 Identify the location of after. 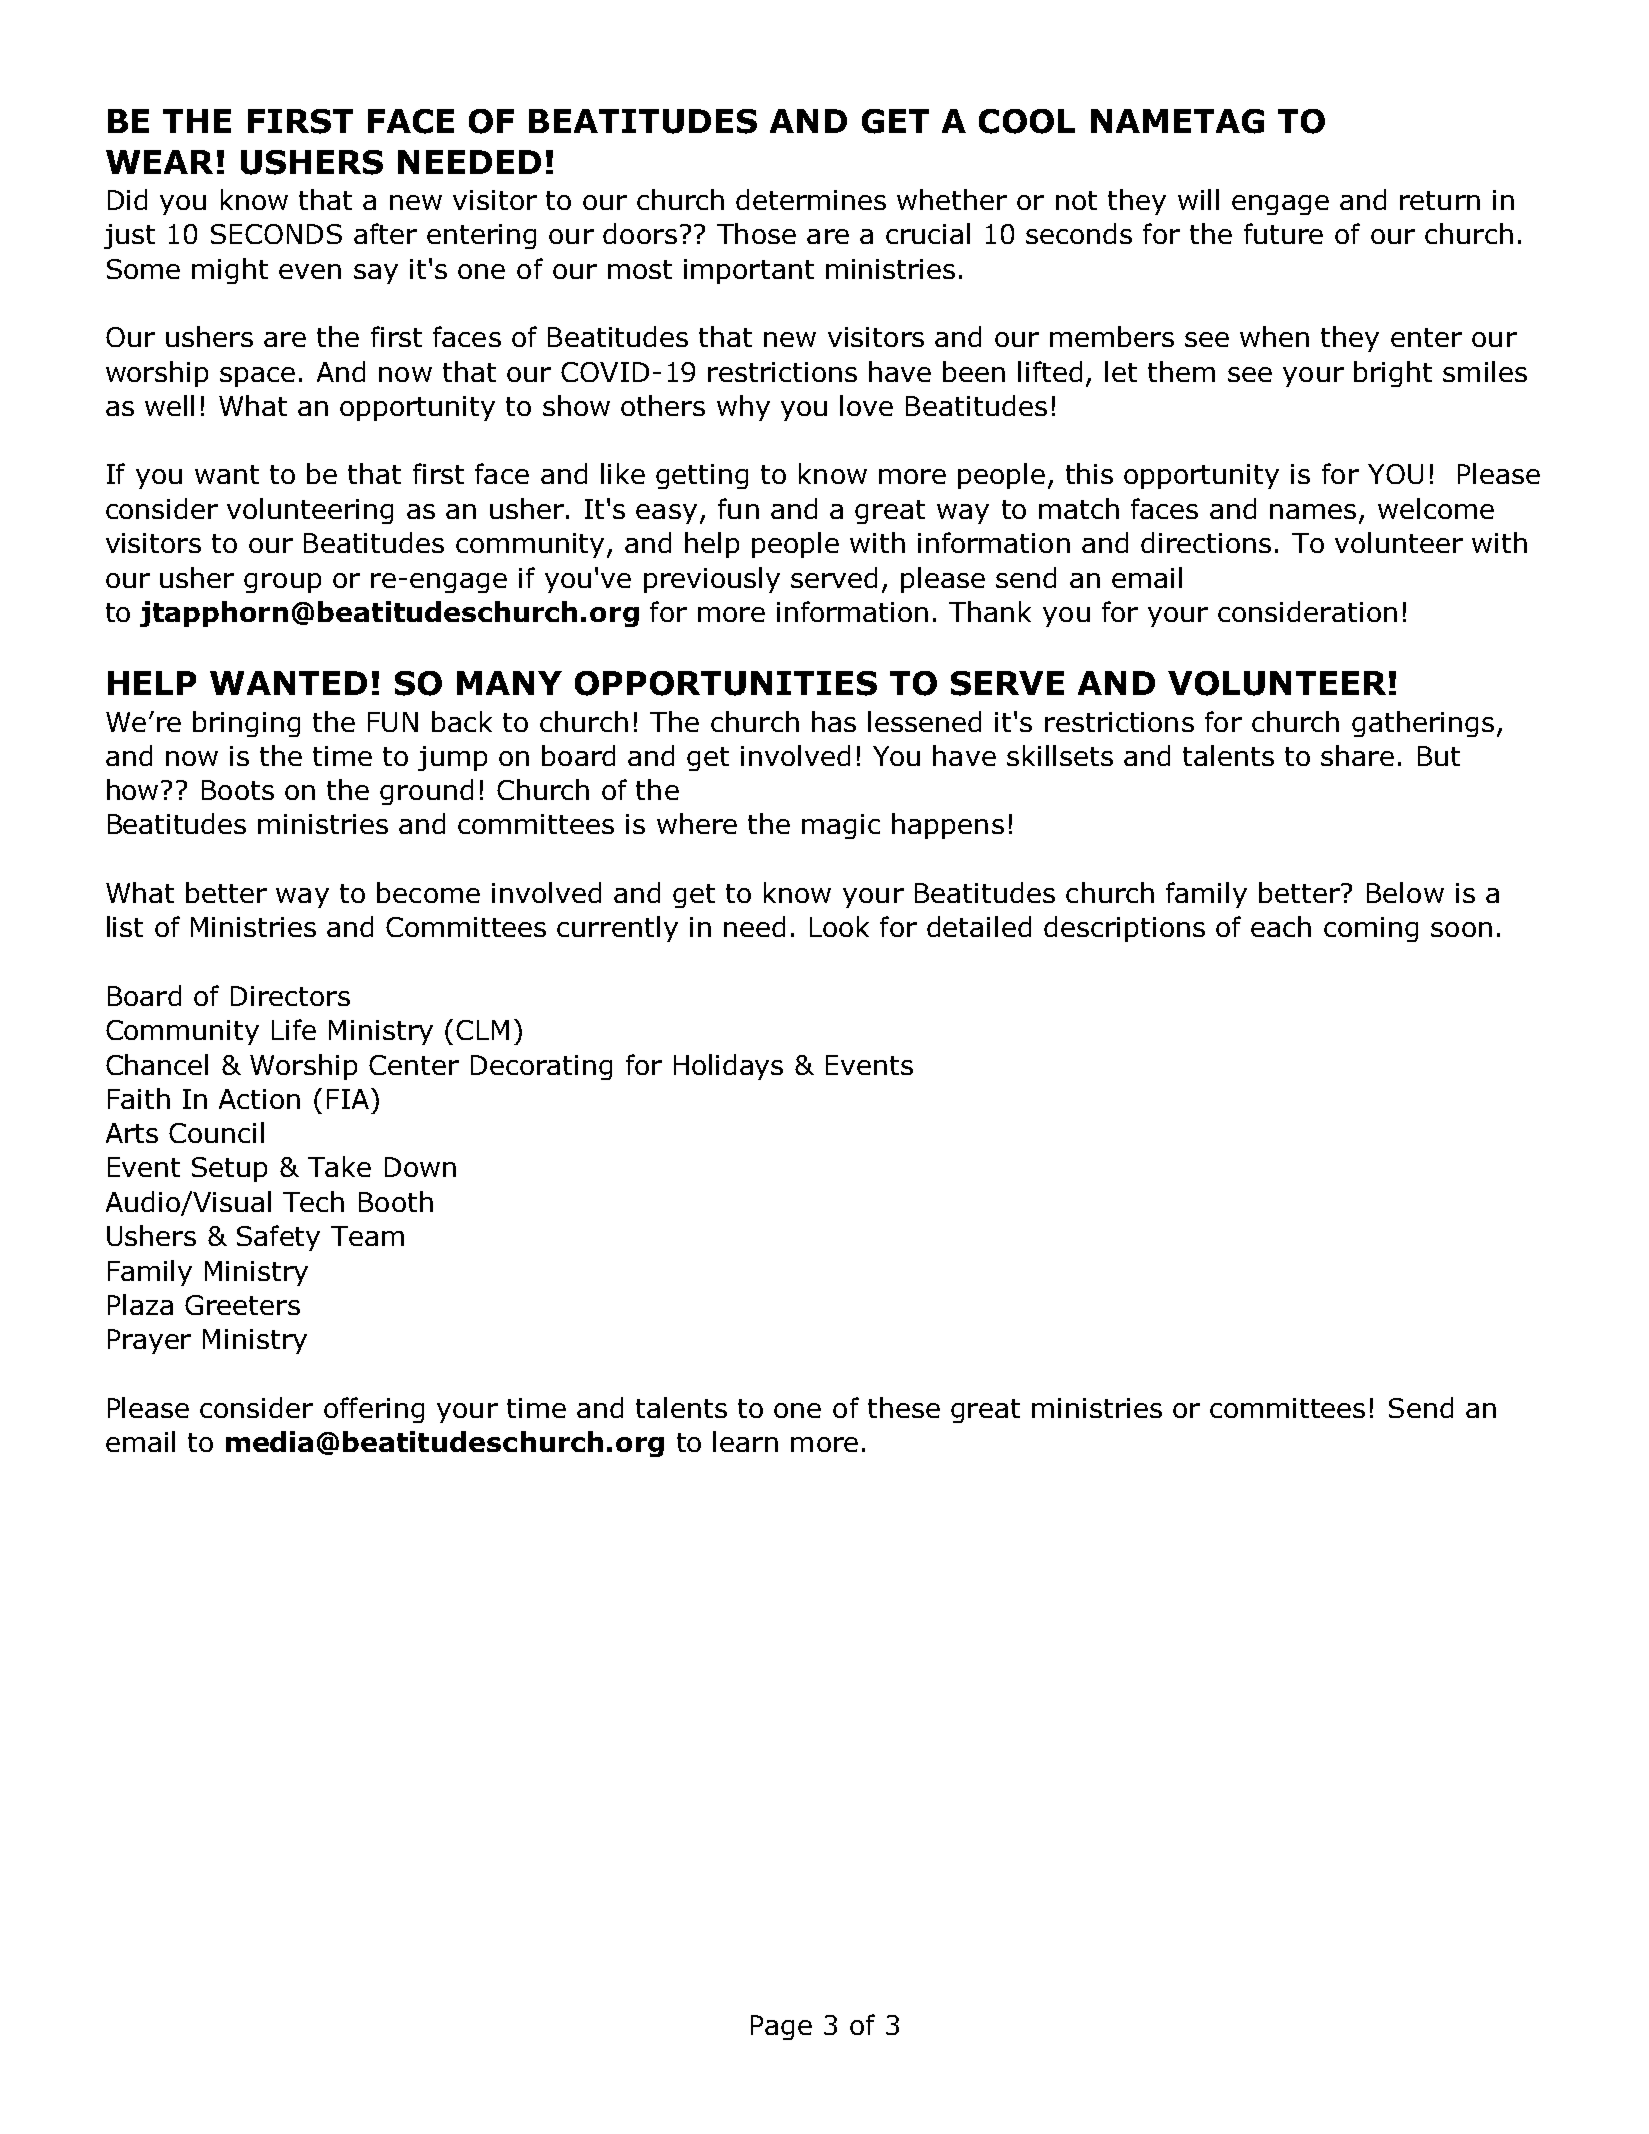
(385, 233).
